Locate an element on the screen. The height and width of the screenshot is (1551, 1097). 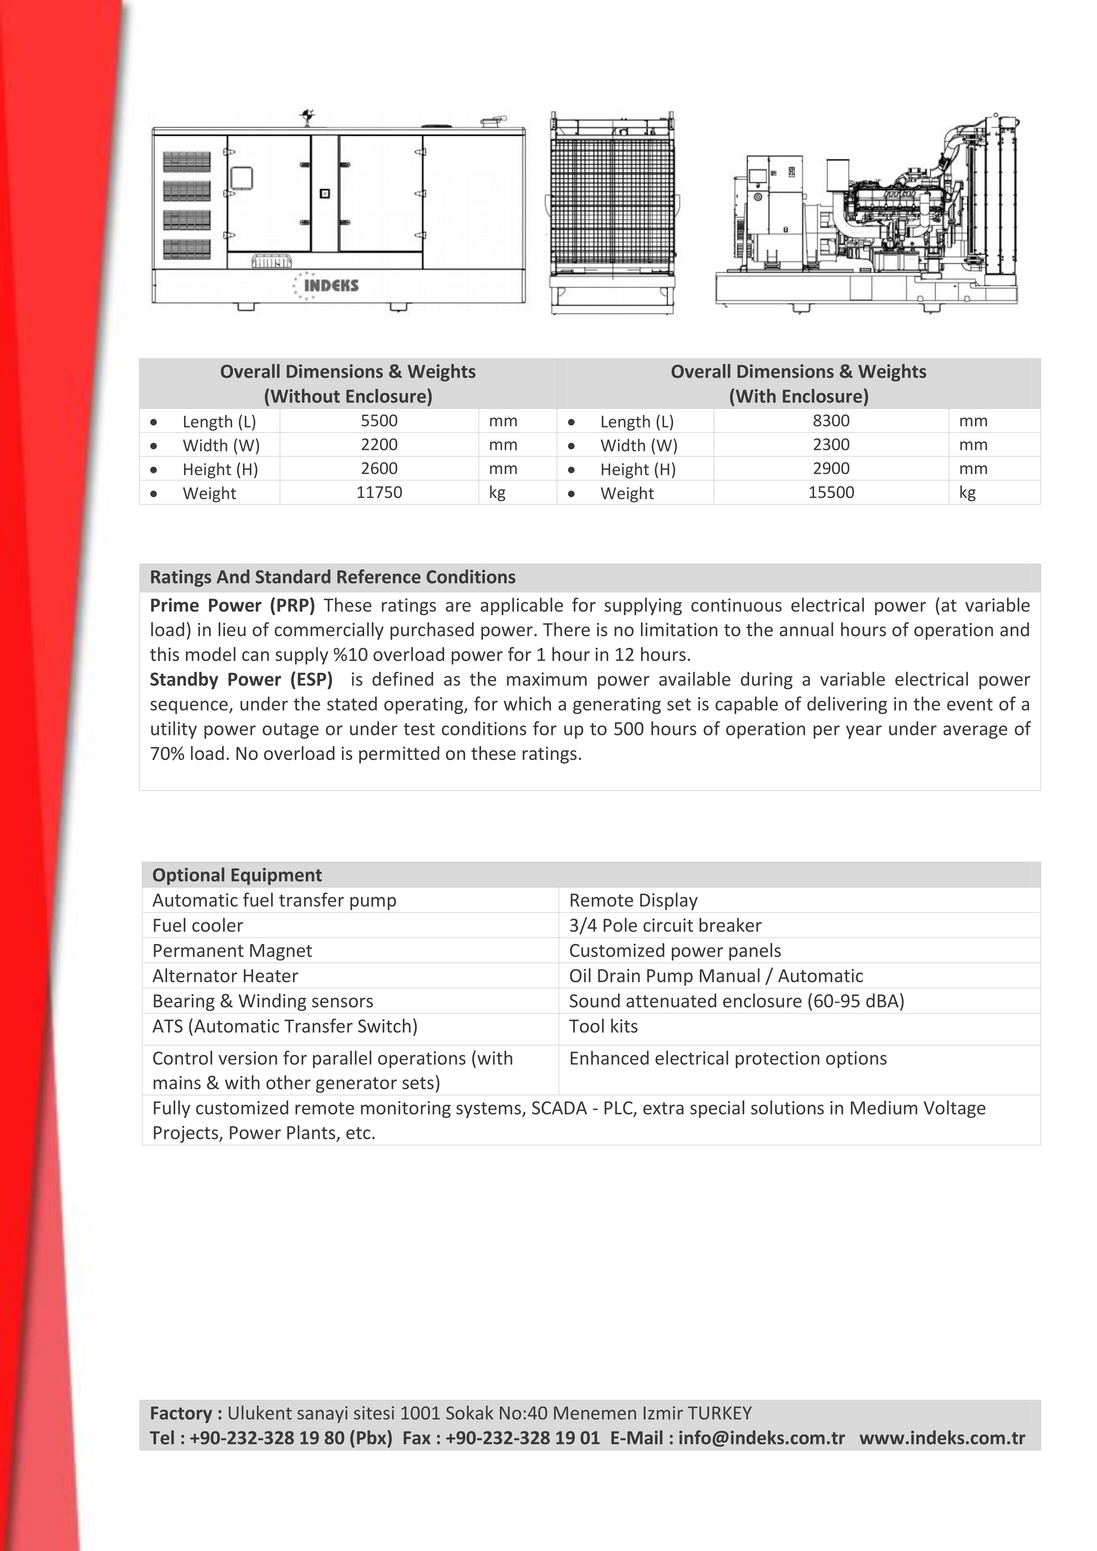
SCADA is located at coordinates (559, 1108).
